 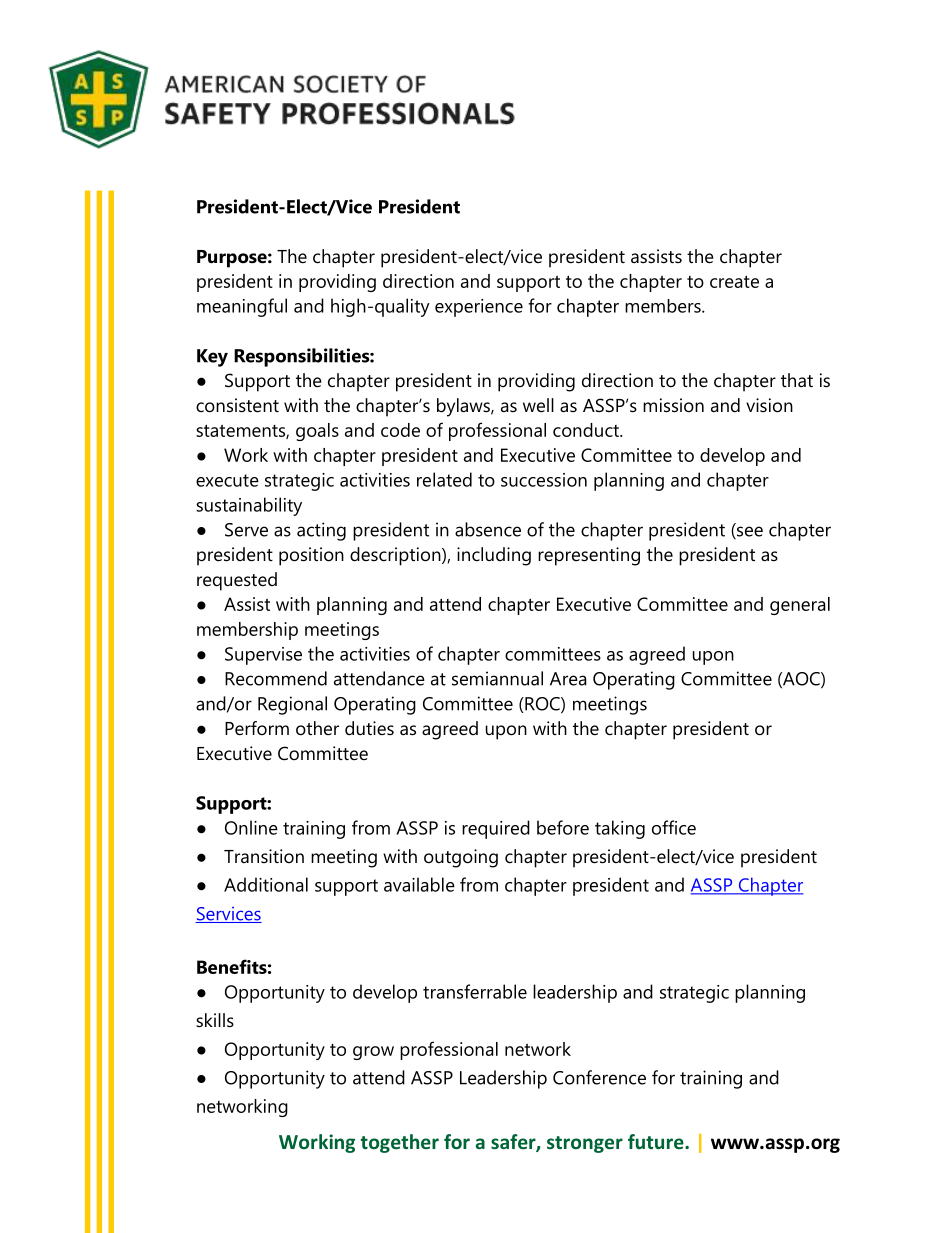 What do you see at coordinates (497, 678) in the page?
I see `semiannual` at bounding box center [497, 678].
